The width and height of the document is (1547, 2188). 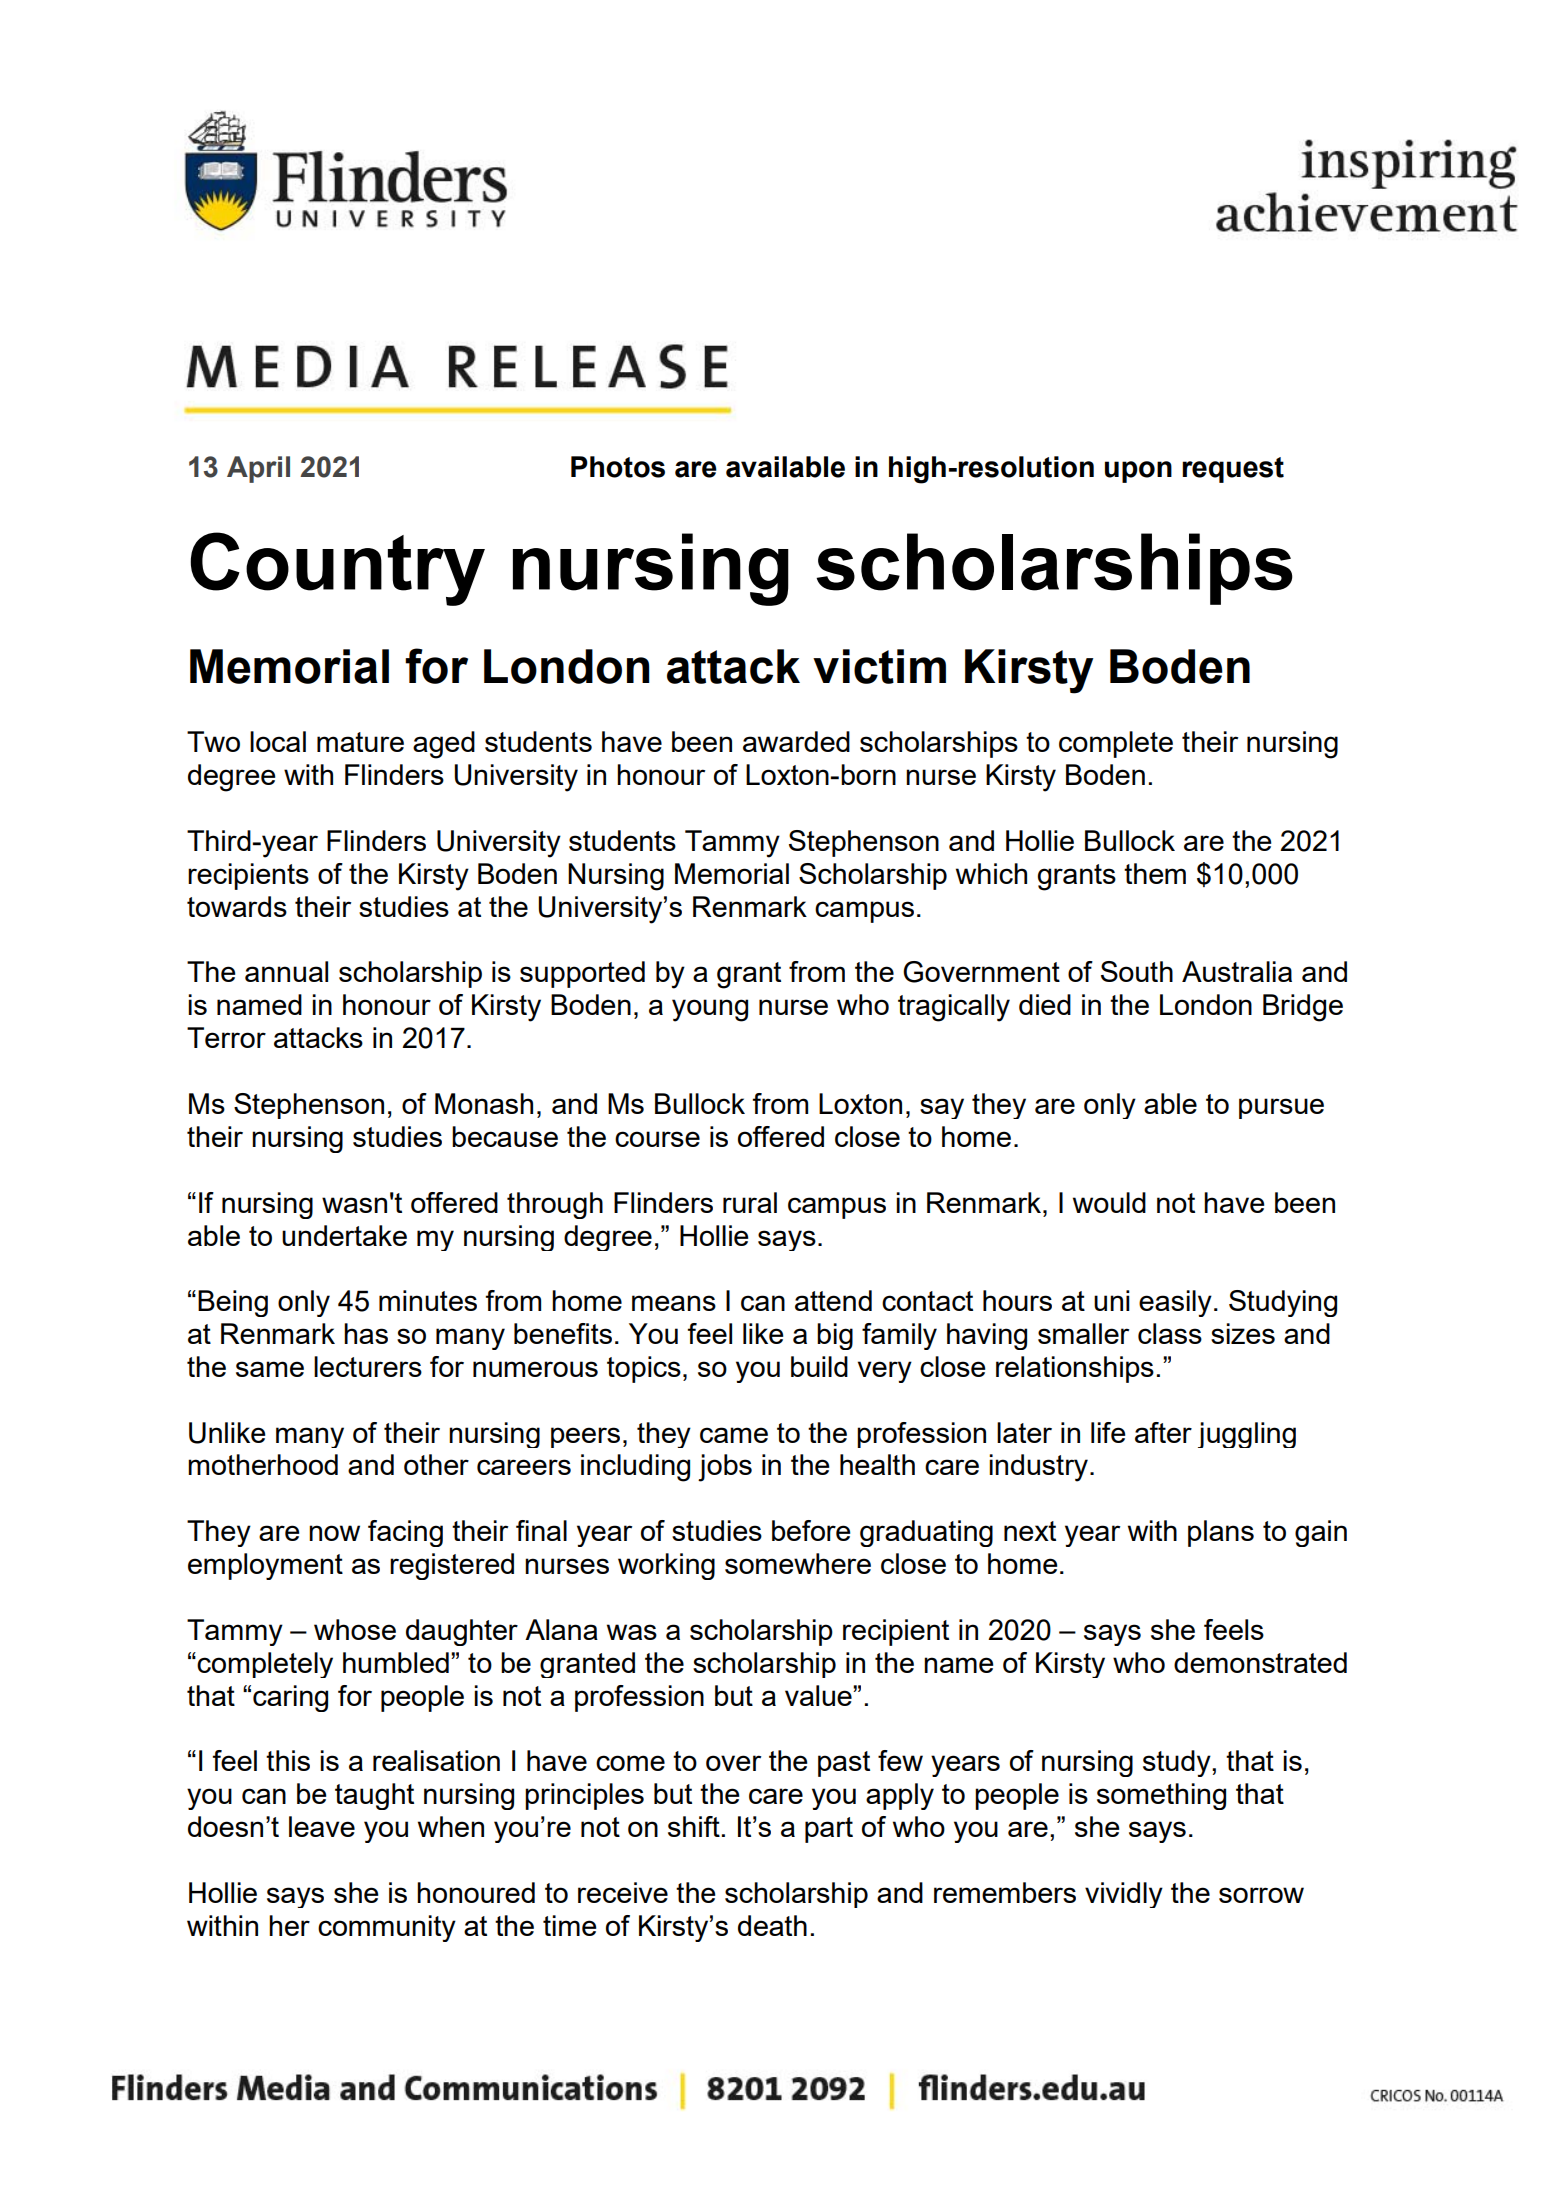 I want to click on community, so click(x=387, y=1928).
